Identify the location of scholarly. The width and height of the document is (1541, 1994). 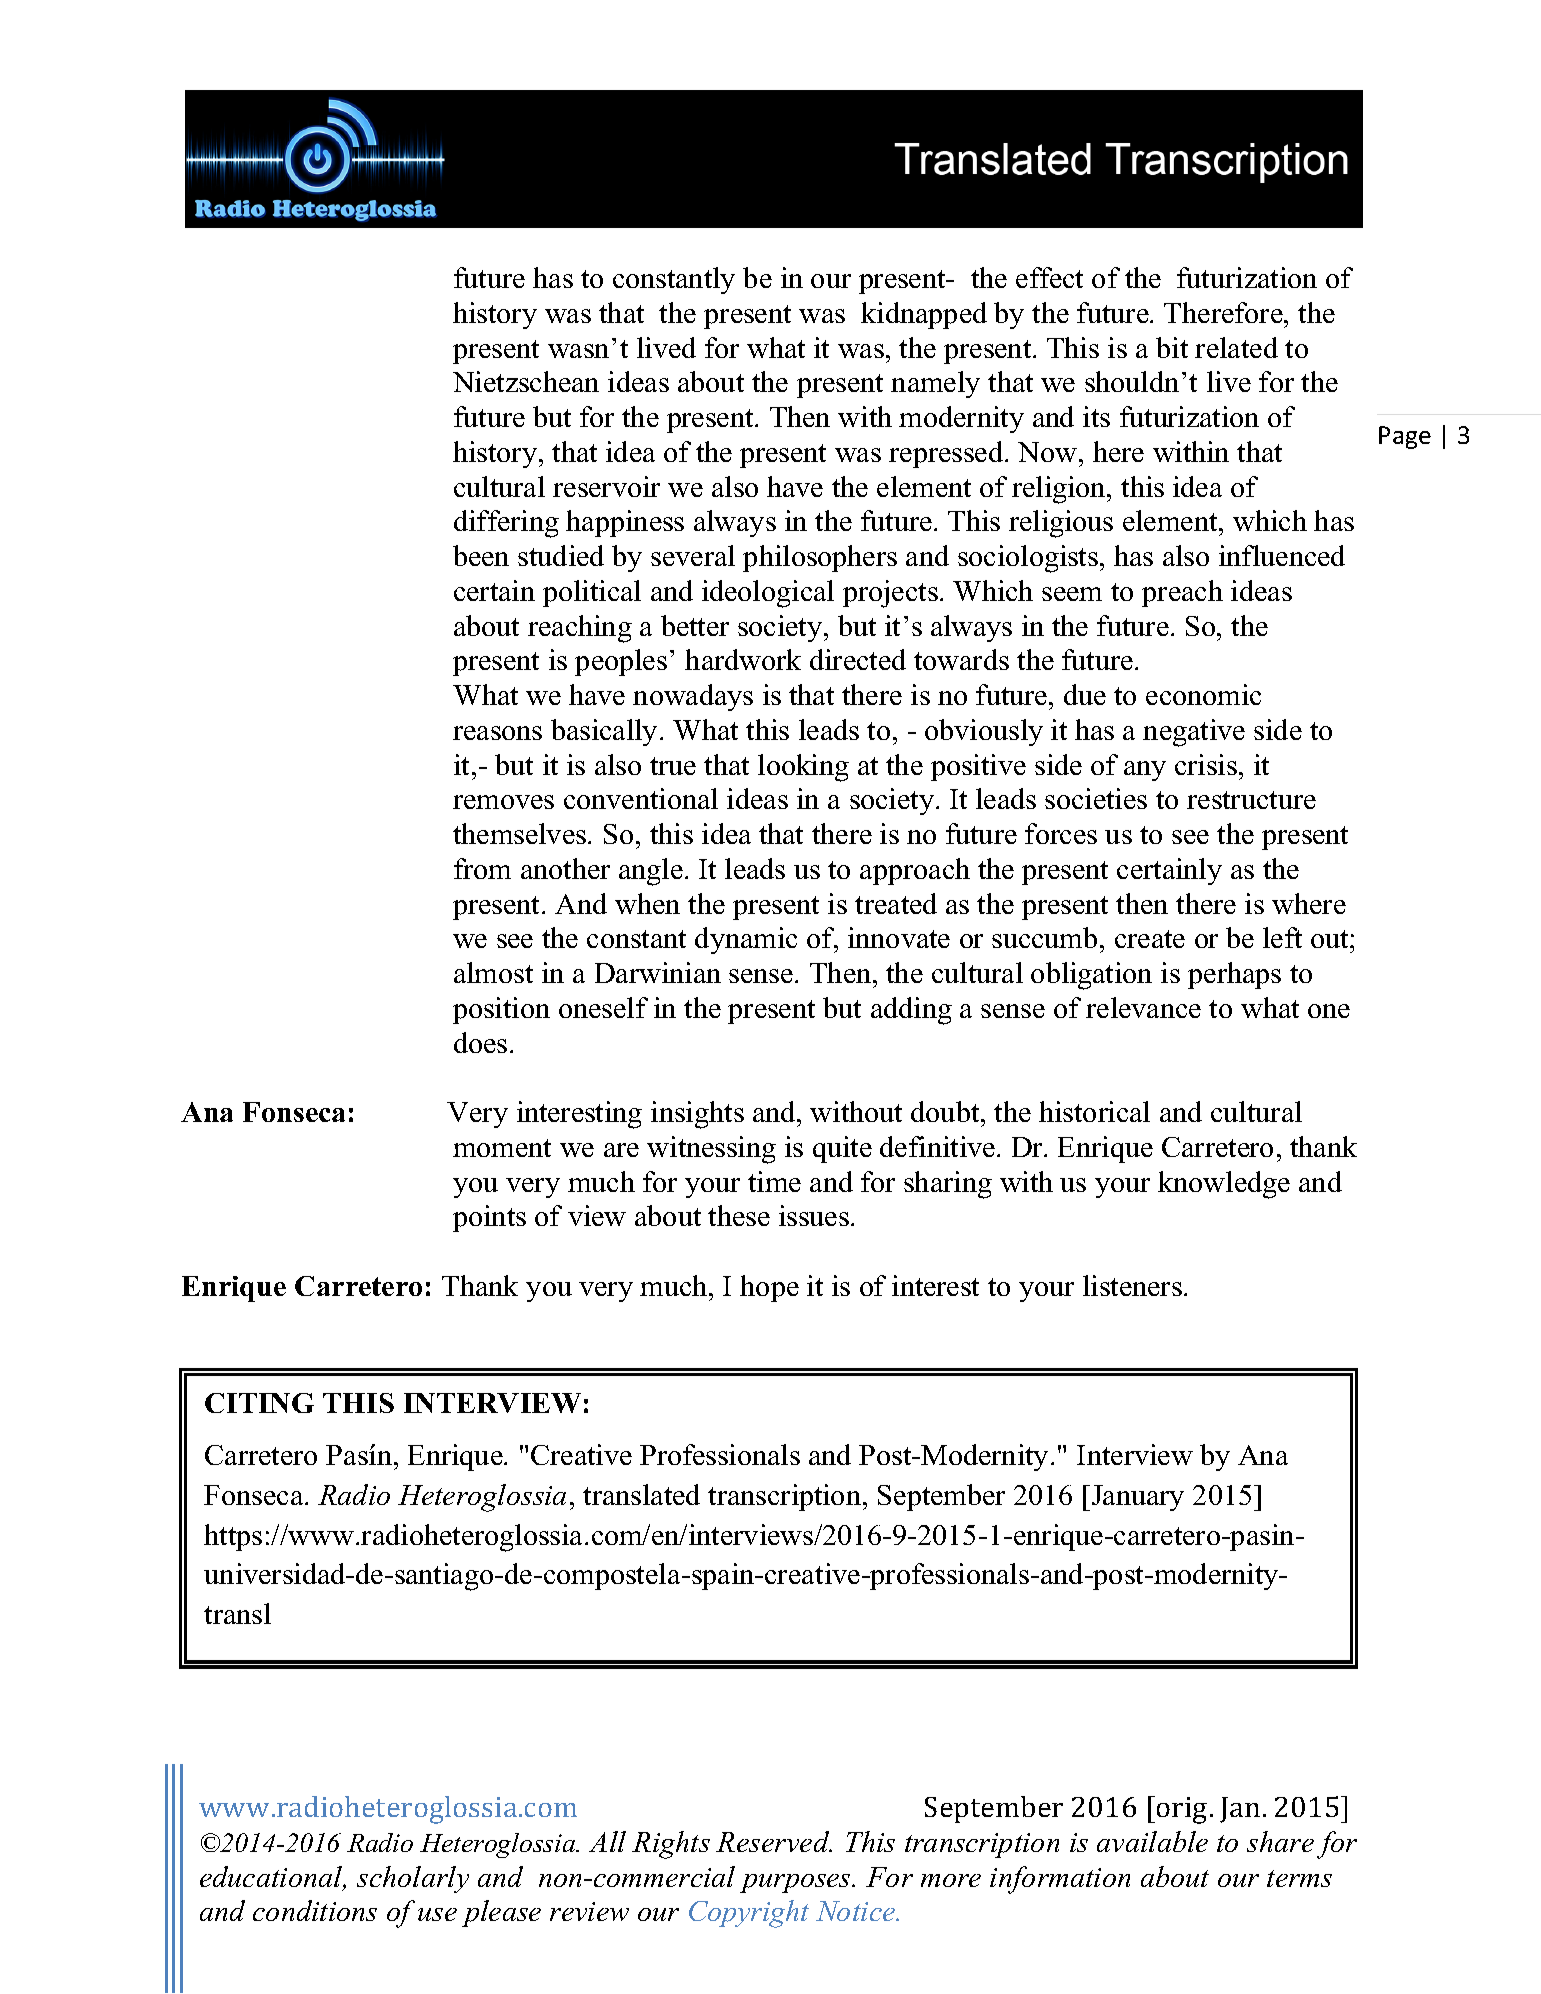
(413, 1879).
